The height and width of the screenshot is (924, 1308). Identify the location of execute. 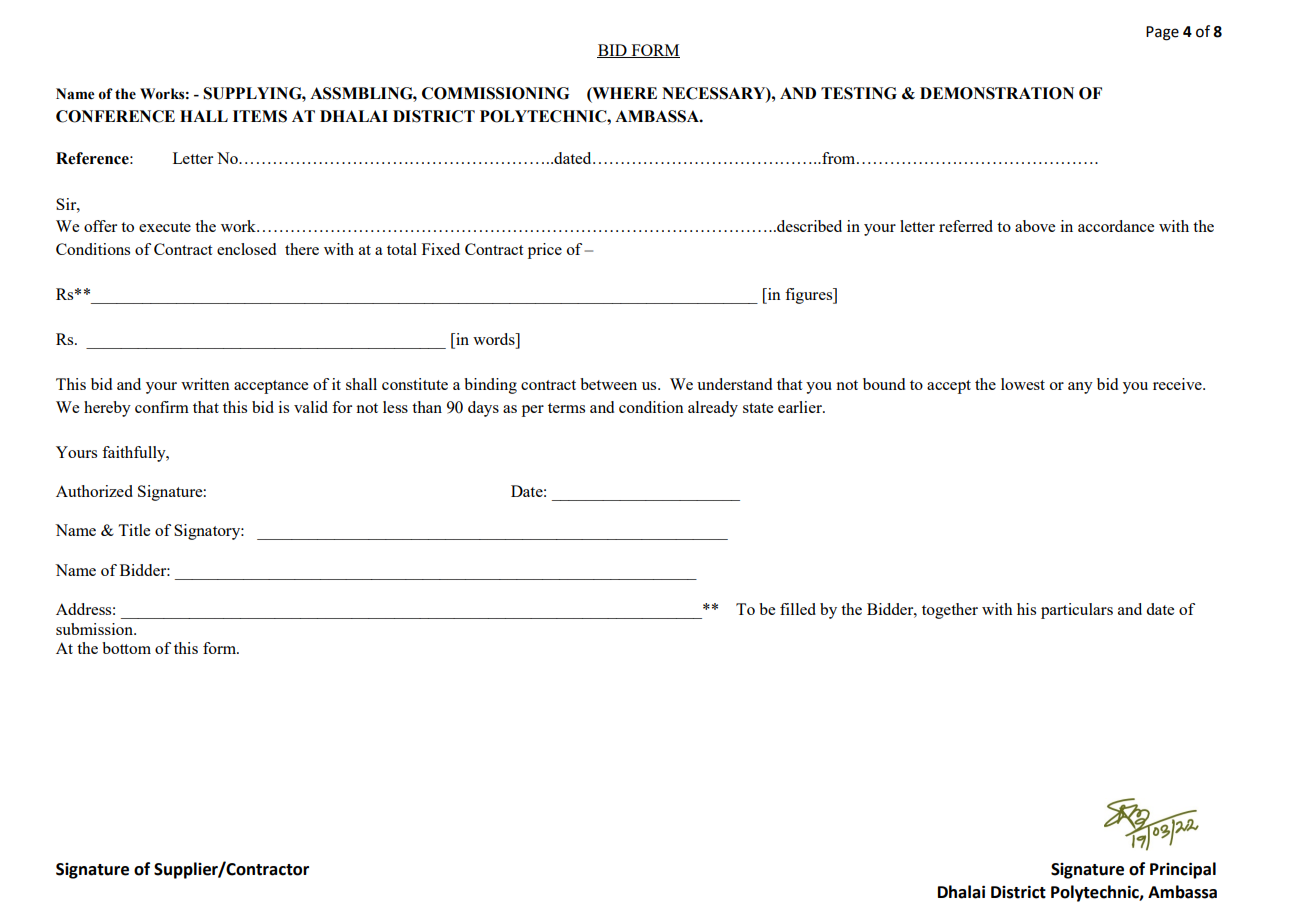
(165, 227).
